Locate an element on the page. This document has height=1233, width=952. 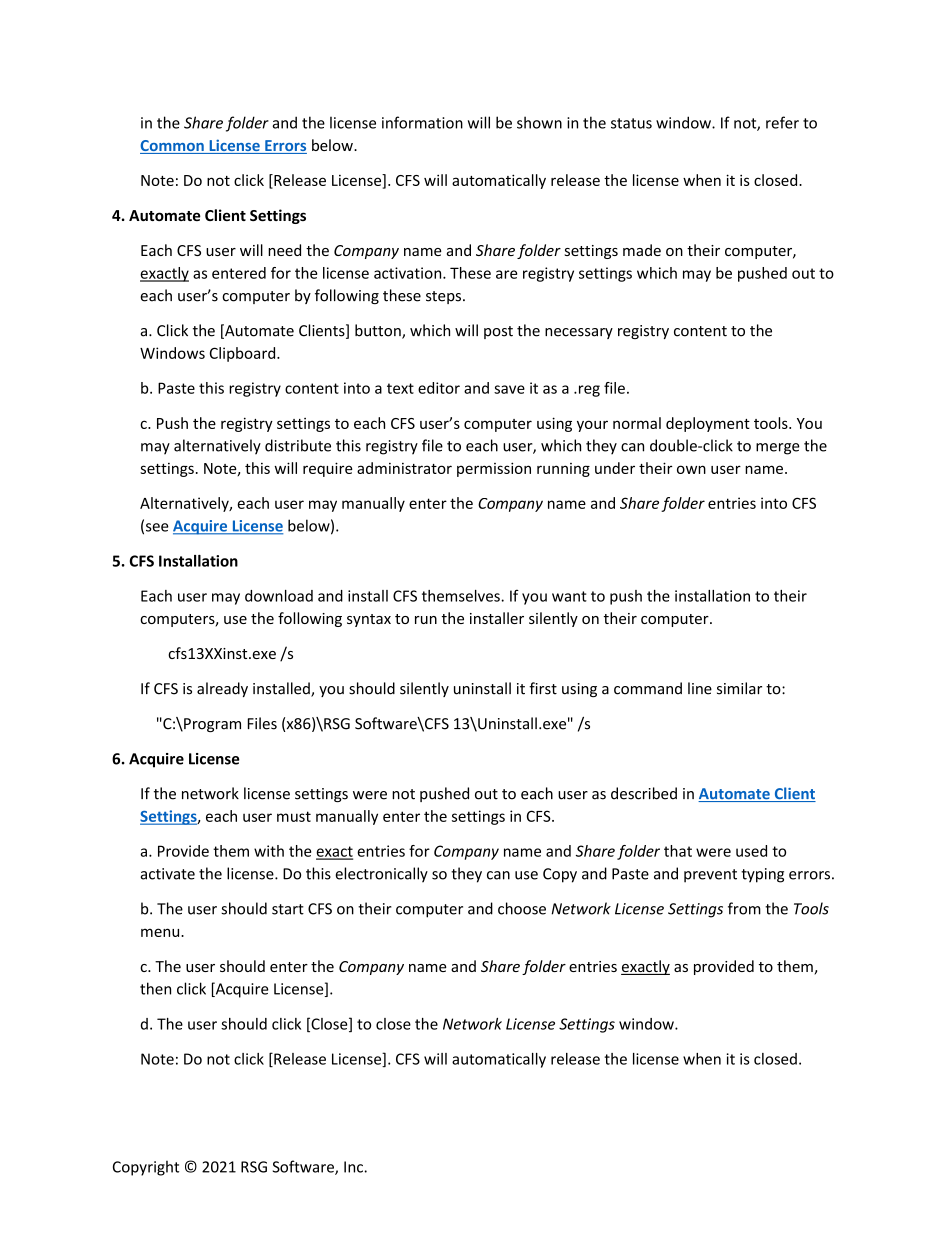
choose is located at coordinates (522, 908).
